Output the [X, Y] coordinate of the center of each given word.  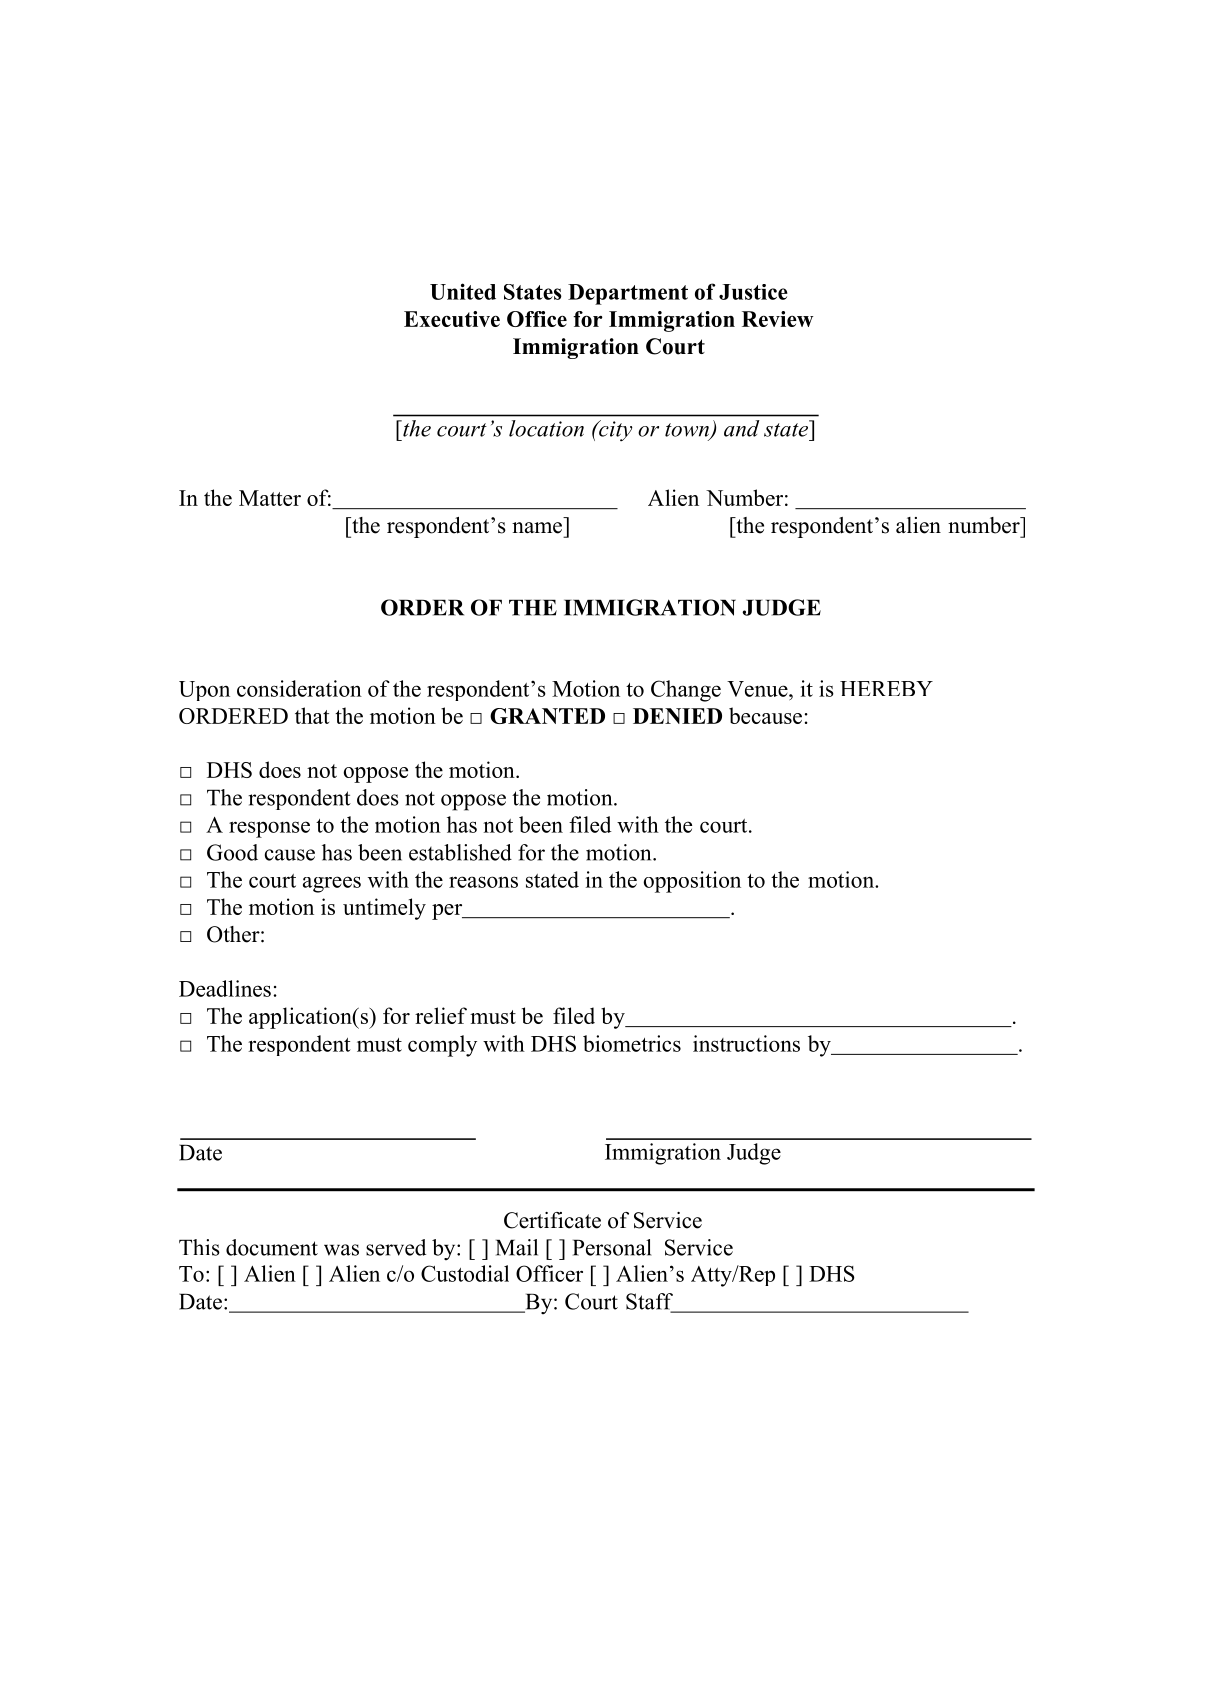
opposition [692, 882]
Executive [452, 319]
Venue [758, 689]
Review [777, 319]
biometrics [632, 1043]
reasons [483, 882]
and [742, 428]
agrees [332, 884]
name [537, 528]
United [463, 291]
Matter [270, 498]
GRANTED [547, 716]
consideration [299, 688]
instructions [746, 1043]
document [272, 1247]
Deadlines [225, 988]
